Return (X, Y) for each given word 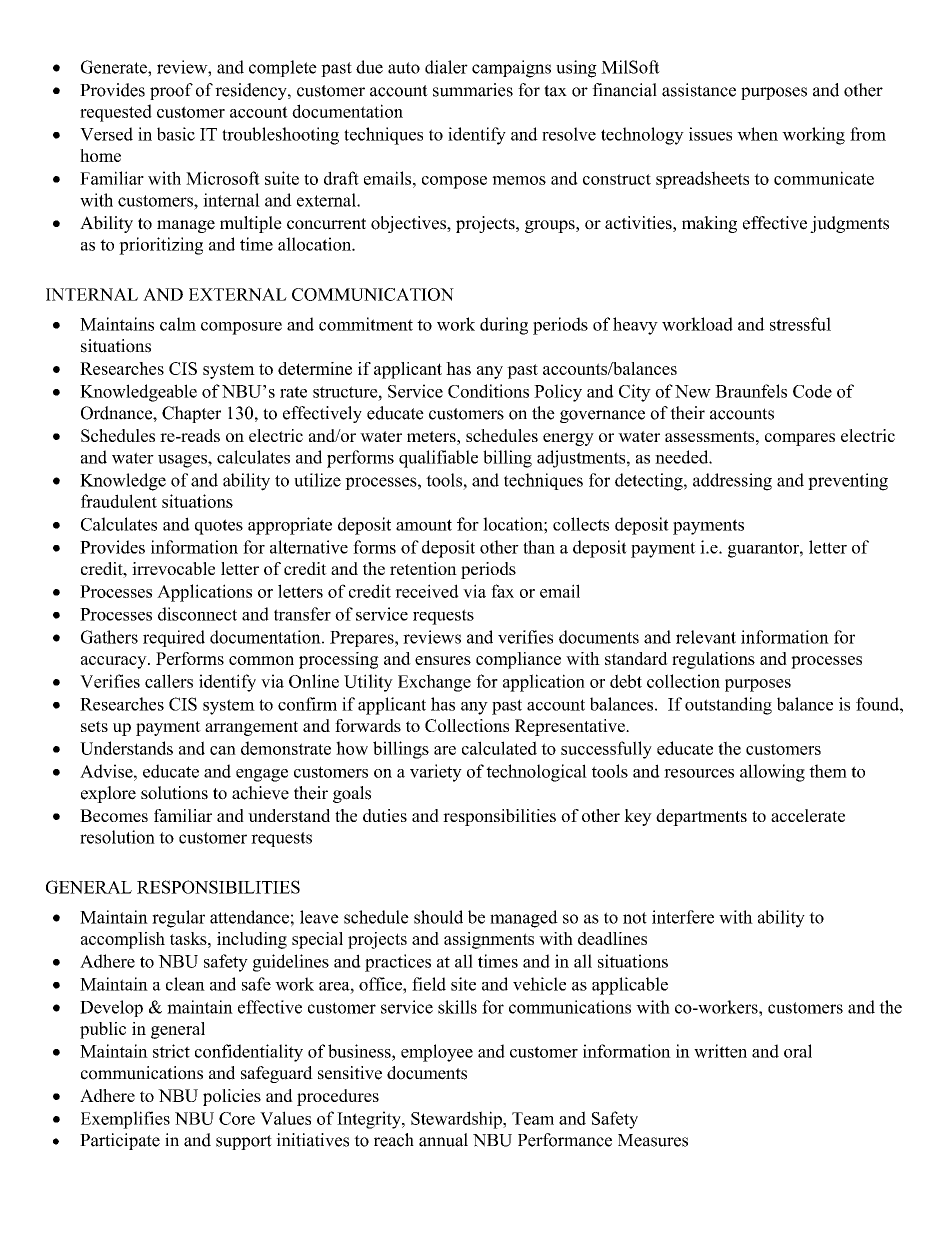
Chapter (191, 414)
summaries (473, 90)
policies (232, 1097)
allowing (772, 773)
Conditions (488, 391)
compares (800, 439)
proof (171, 91)
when (757, 134)
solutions (174, 793)
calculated (499, 748)
